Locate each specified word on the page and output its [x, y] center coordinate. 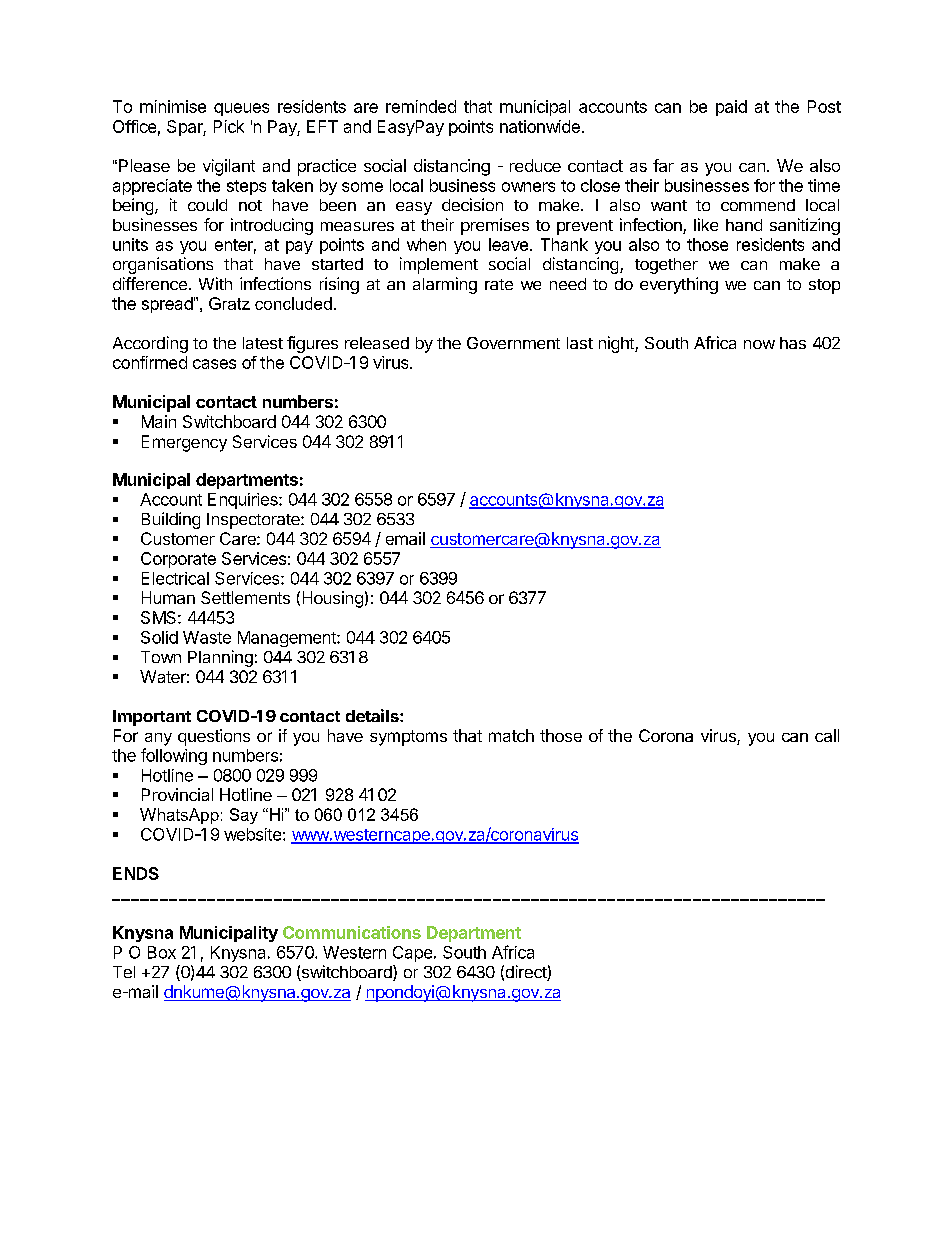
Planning [220, 658]
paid [731, 108]
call [827, 735]
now [759, 344]
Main [159, 421]
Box [162, 952]
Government [513, 343]
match [511, 735]
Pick [229, 126]
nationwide [540, 126]
